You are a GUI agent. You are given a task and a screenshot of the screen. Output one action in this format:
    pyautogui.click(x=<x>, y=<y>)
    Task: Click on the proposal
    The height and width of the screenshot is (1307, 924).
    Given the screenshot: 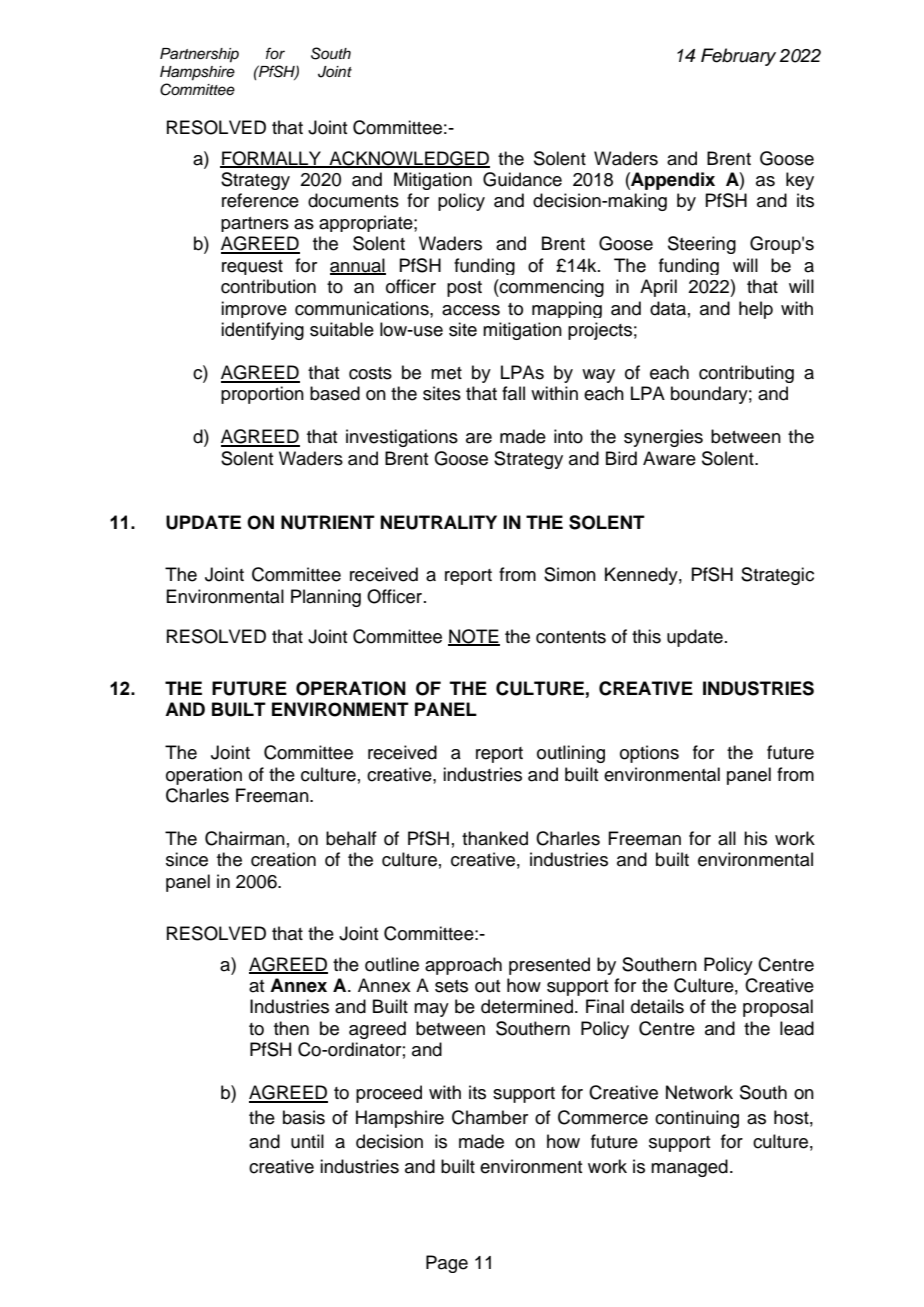 What is the action you would take?
    pyautogui.click(x=778, y=1008)
